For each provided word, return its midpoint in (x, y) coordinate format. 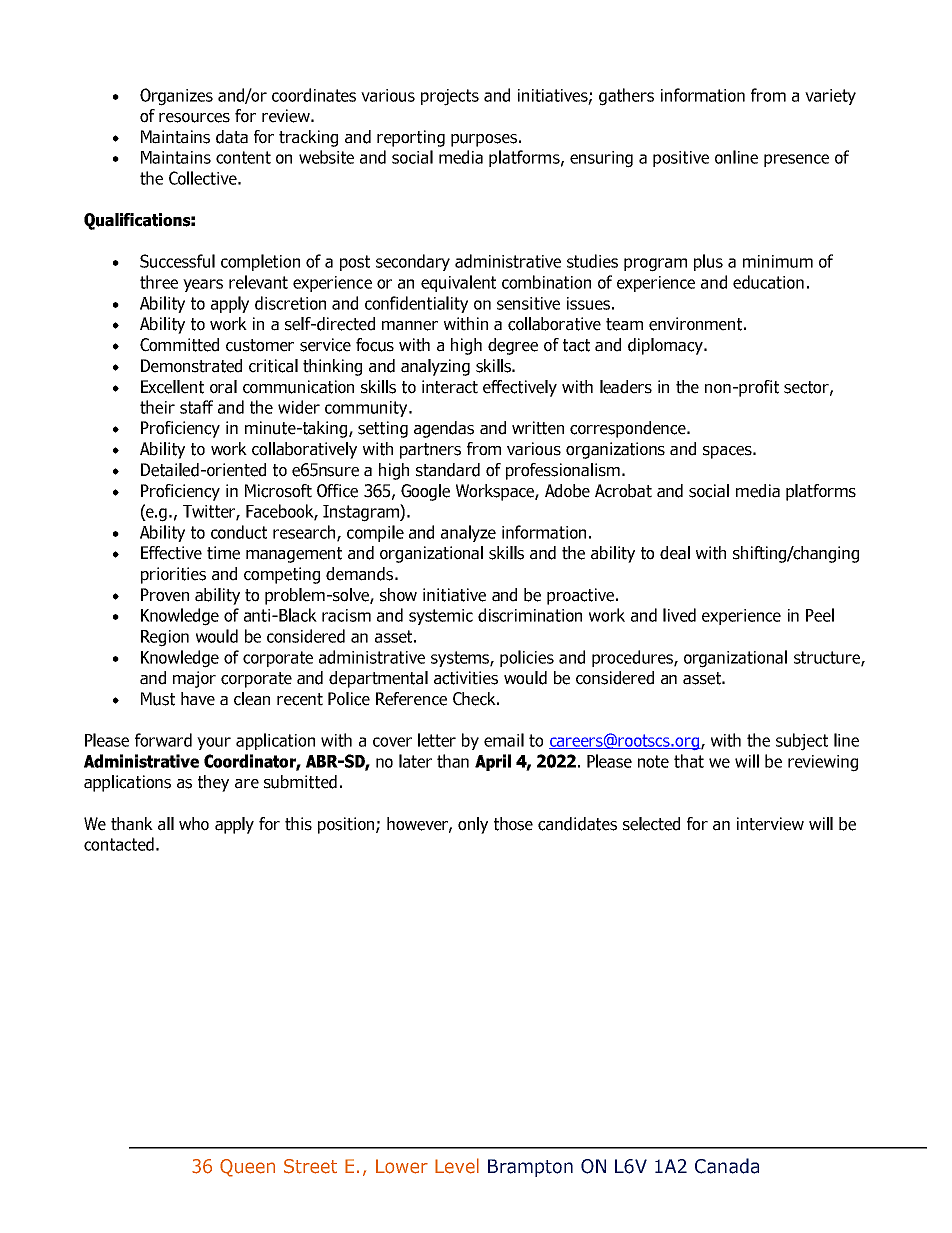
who (194, 824)
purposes (484, 140)
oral (223, 387)
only (473, 825)
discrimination (530, 615)
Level (457, 1166)
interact (450, 387)
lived (679, 615)
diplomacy (666, 346)
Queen (247, 1168)
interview (770, 824)
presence (796, 160)
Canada (727, 1166)
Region (165, 638)
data (232, 137)
